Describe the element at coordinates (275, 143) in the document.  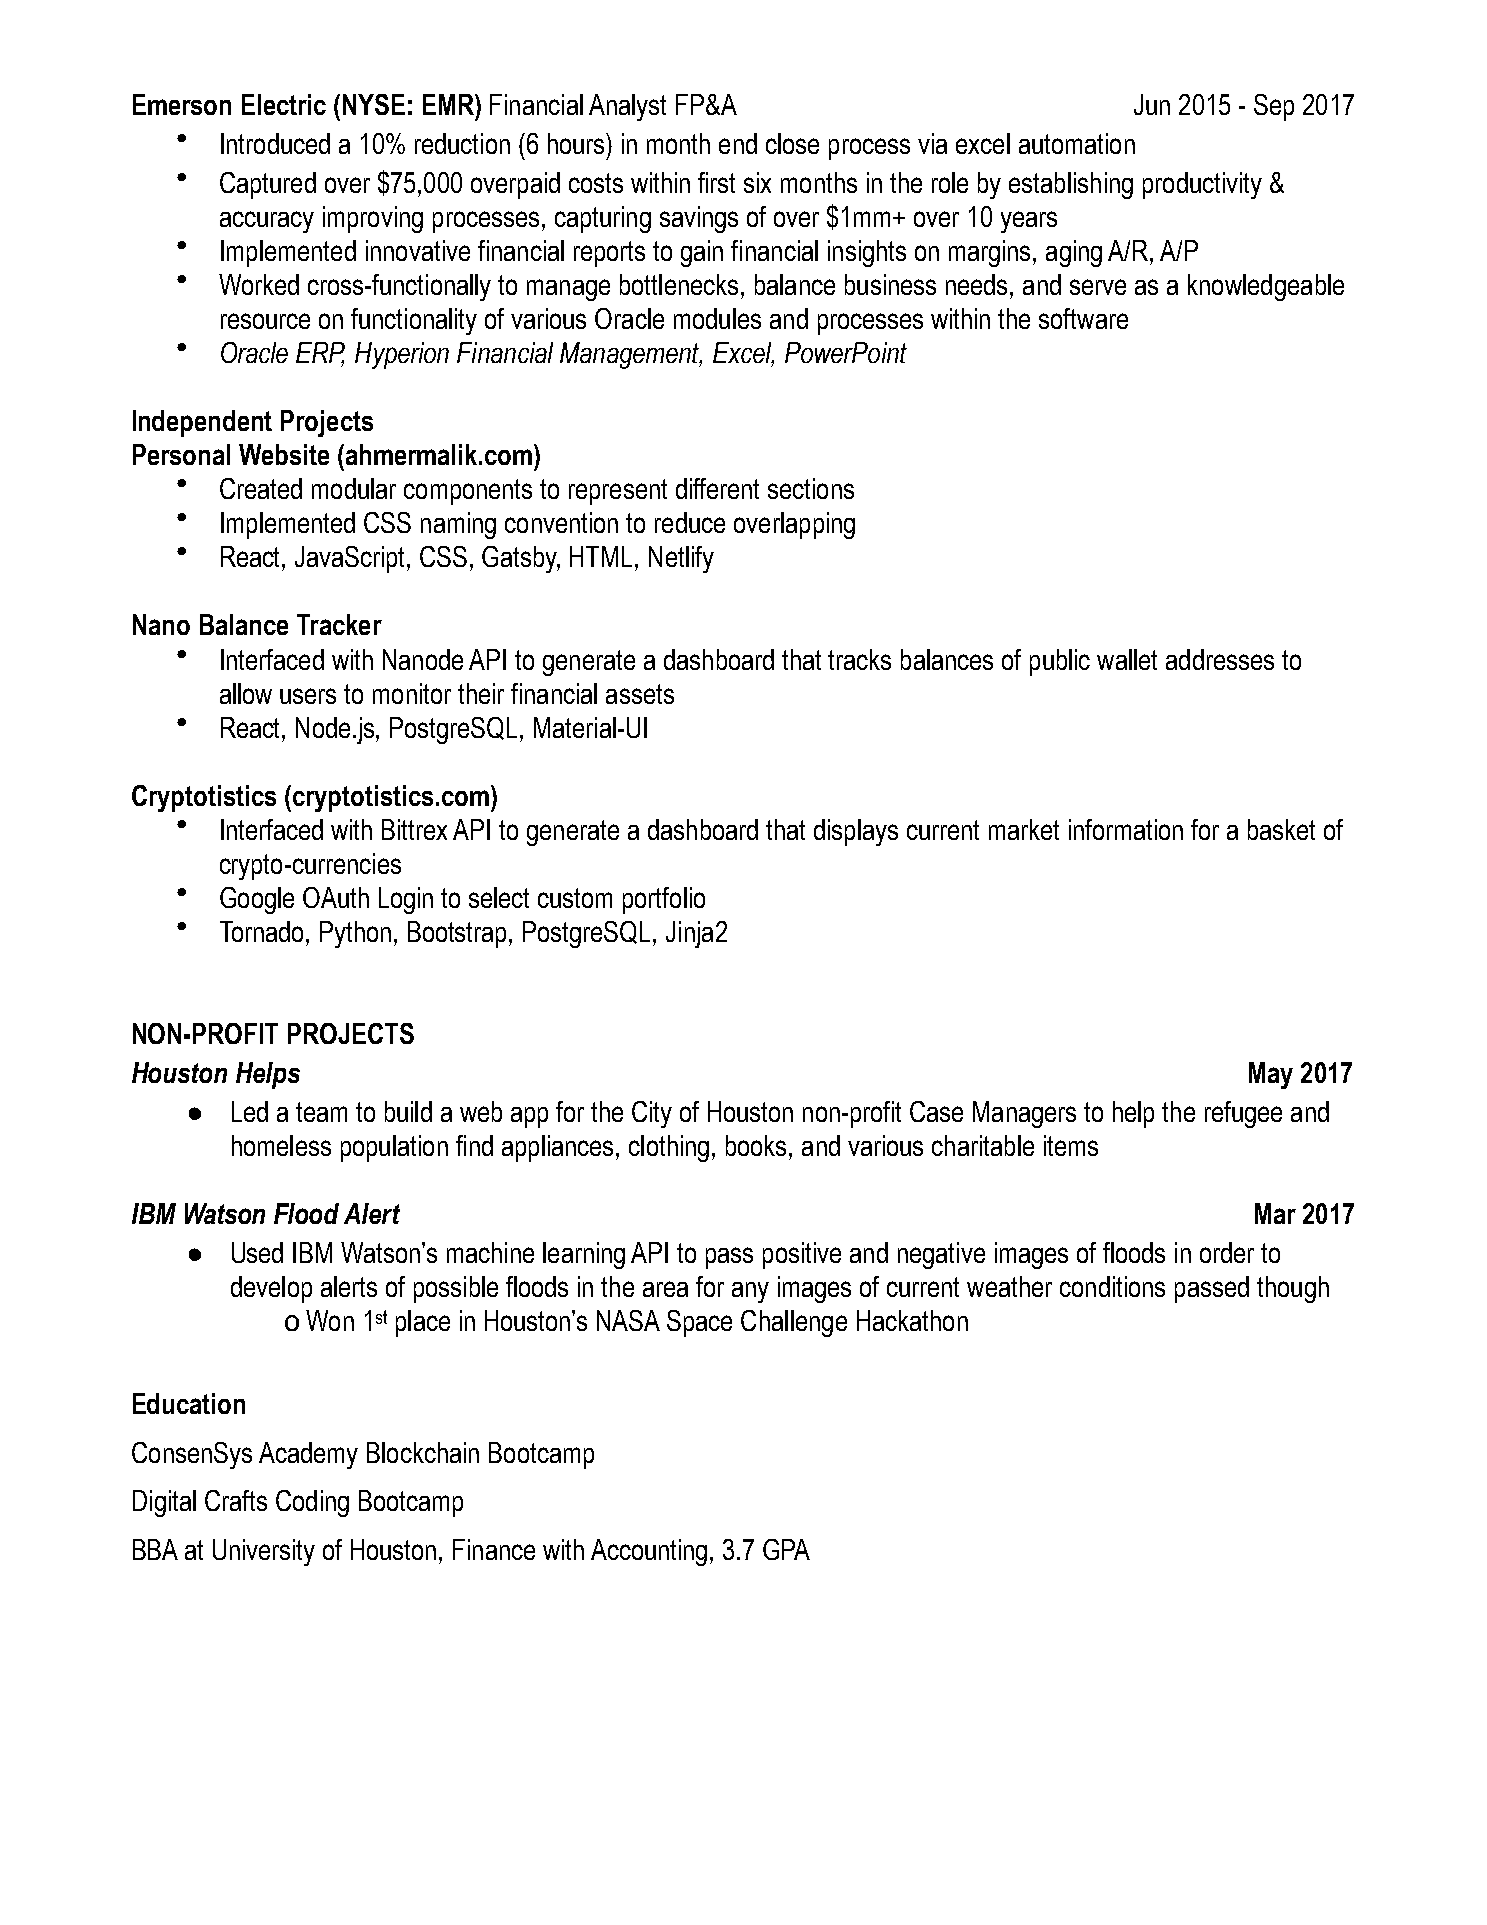
I see `Introduced` at that location.
